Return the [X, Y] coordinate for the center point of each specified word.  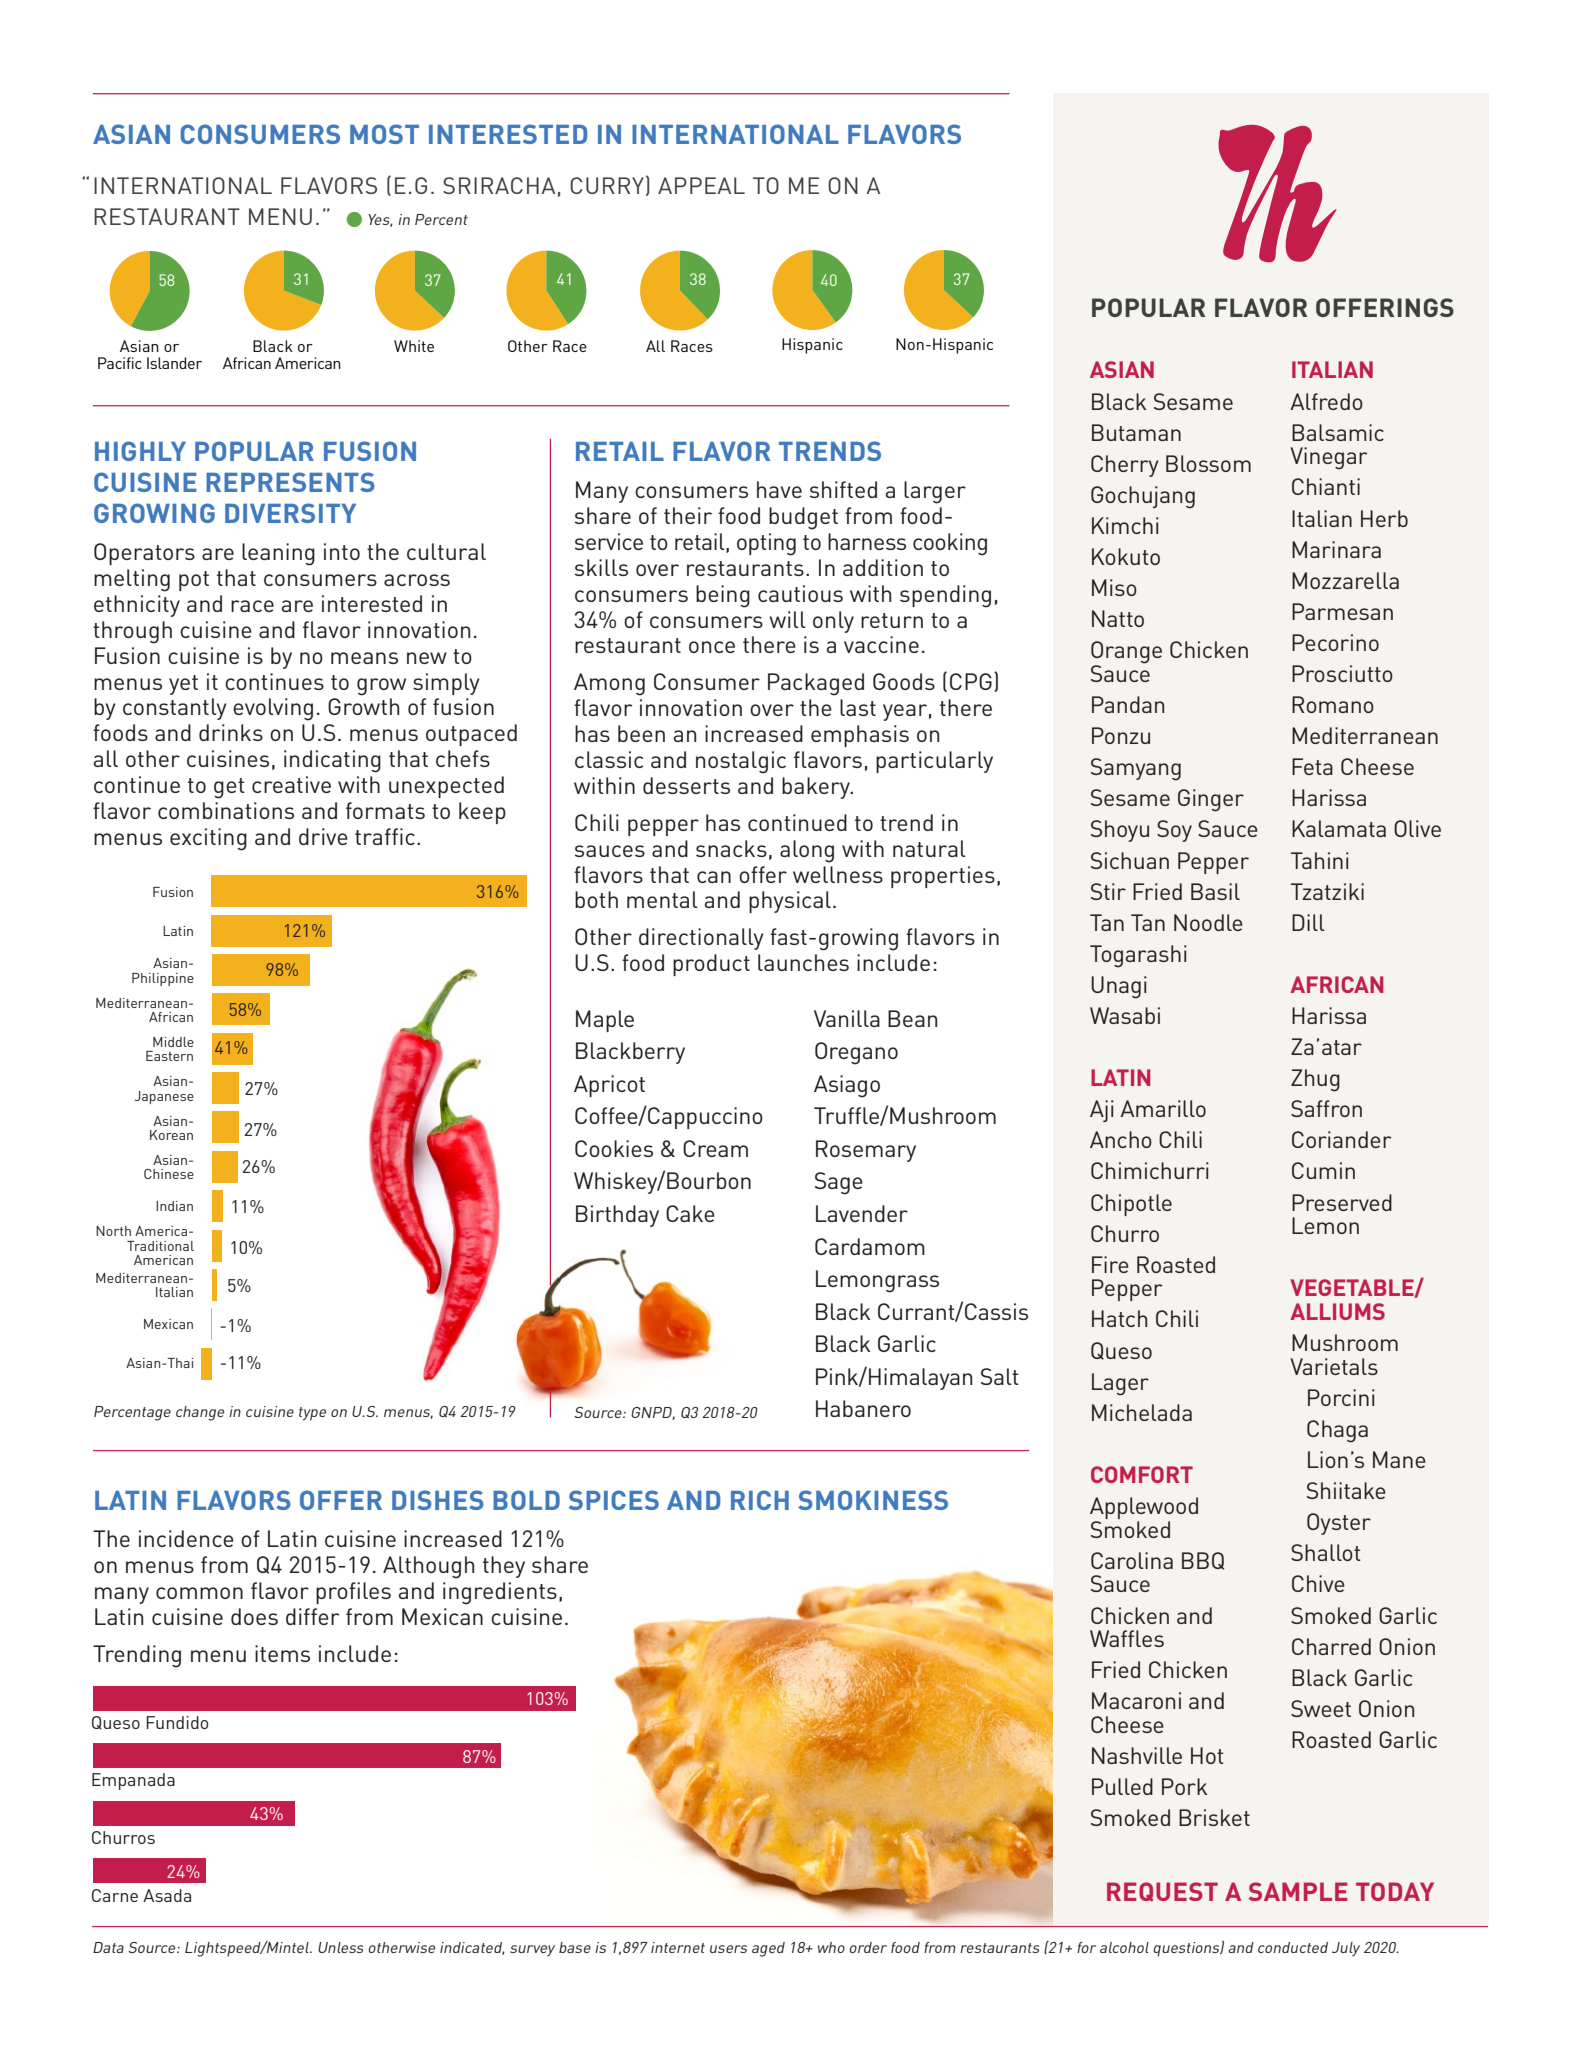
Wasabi [1125, 1015]
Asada [167, 1895]
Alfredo [1326, 401]
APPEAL [701, 185]
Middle [173, 1042]
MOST [384, 134]
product [711, 965]
